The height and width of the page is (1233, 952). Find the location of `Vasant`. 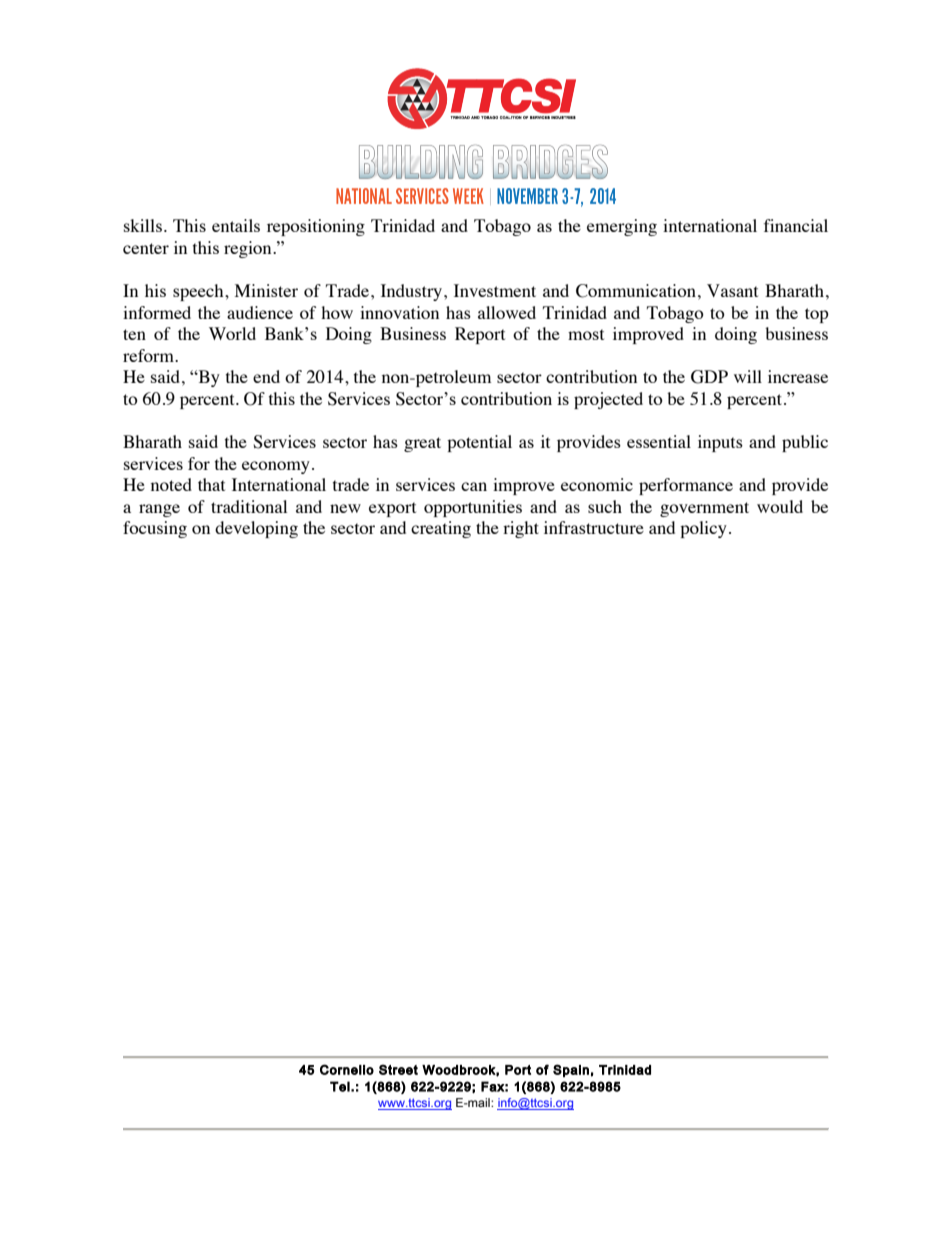

Vasant is located at coordinates (732, 290).
